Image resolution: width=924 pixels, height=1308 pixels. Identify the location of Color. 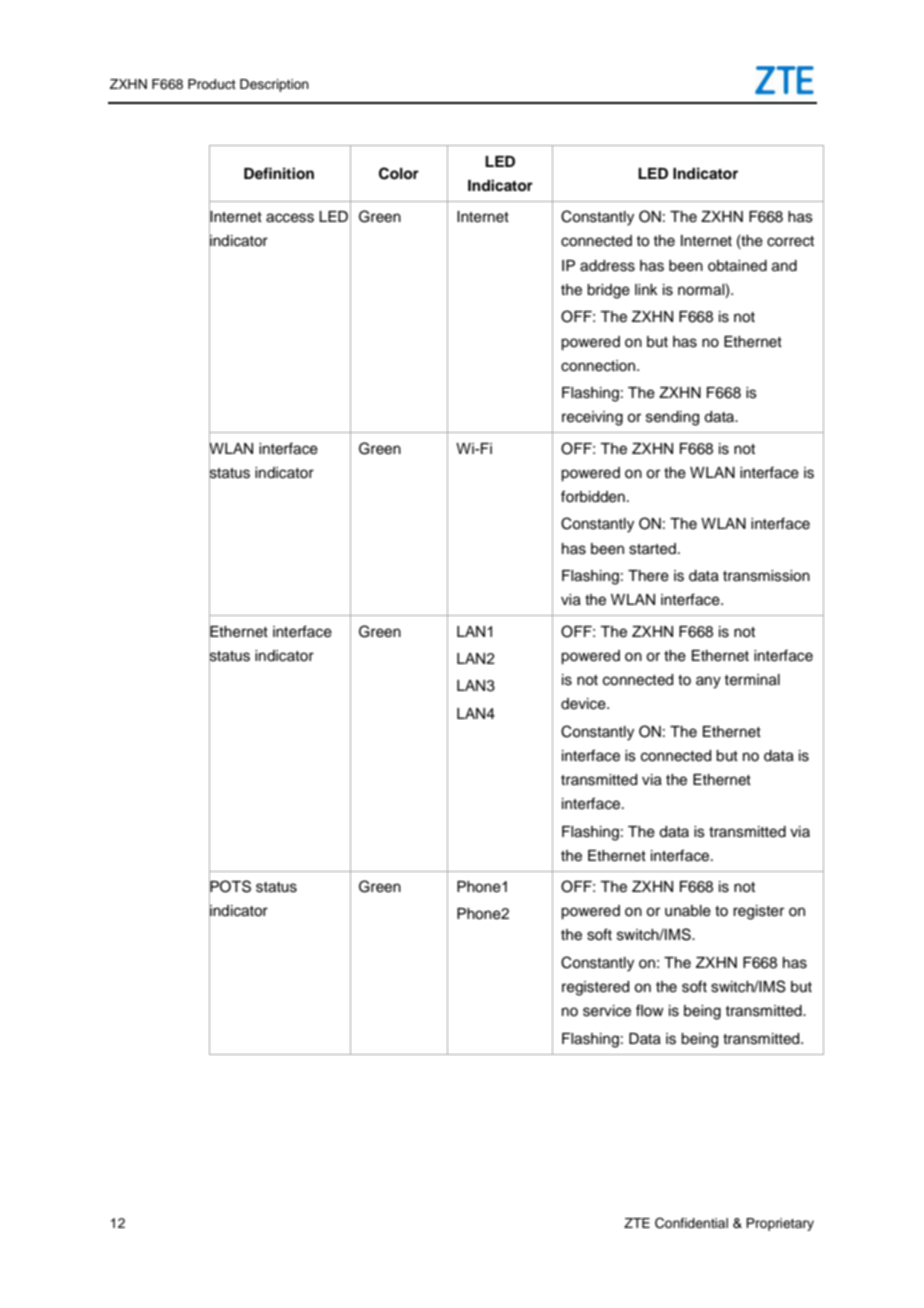
(399, 173).
